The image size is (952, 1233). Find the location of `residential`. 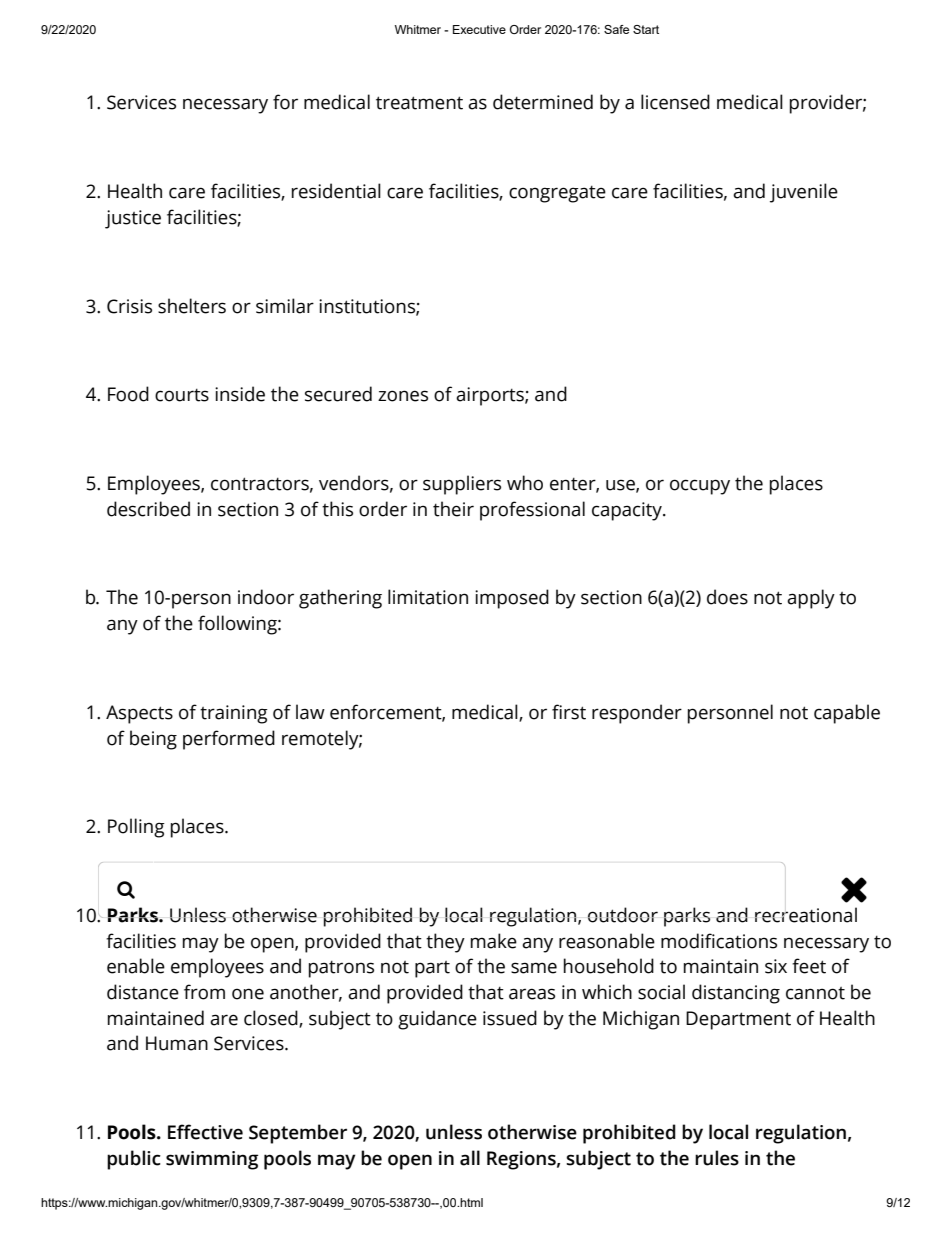

residential is located at coordinates (336, 191).
